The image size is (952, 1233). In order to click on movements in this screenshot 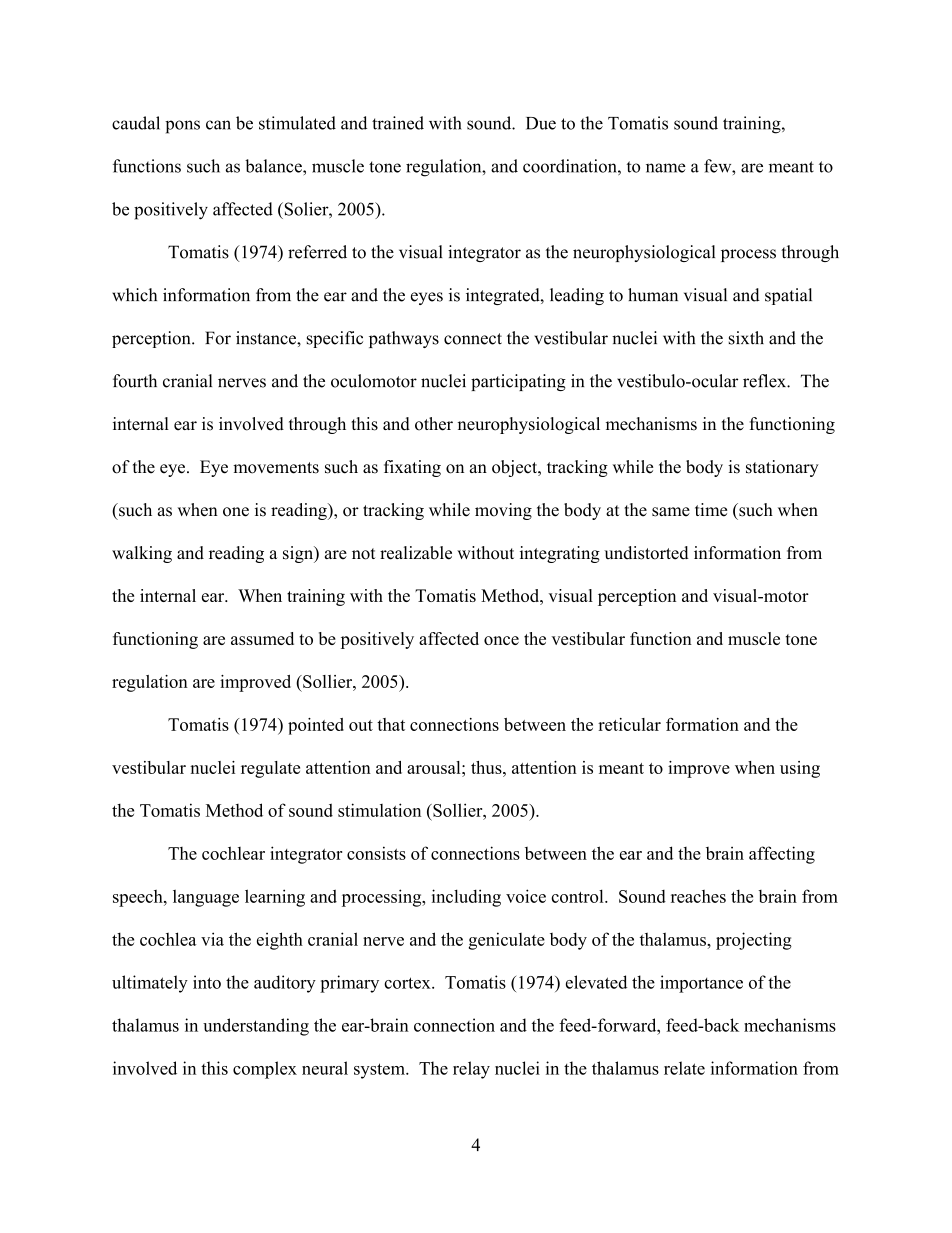, I will do `click(276, 468)`.
